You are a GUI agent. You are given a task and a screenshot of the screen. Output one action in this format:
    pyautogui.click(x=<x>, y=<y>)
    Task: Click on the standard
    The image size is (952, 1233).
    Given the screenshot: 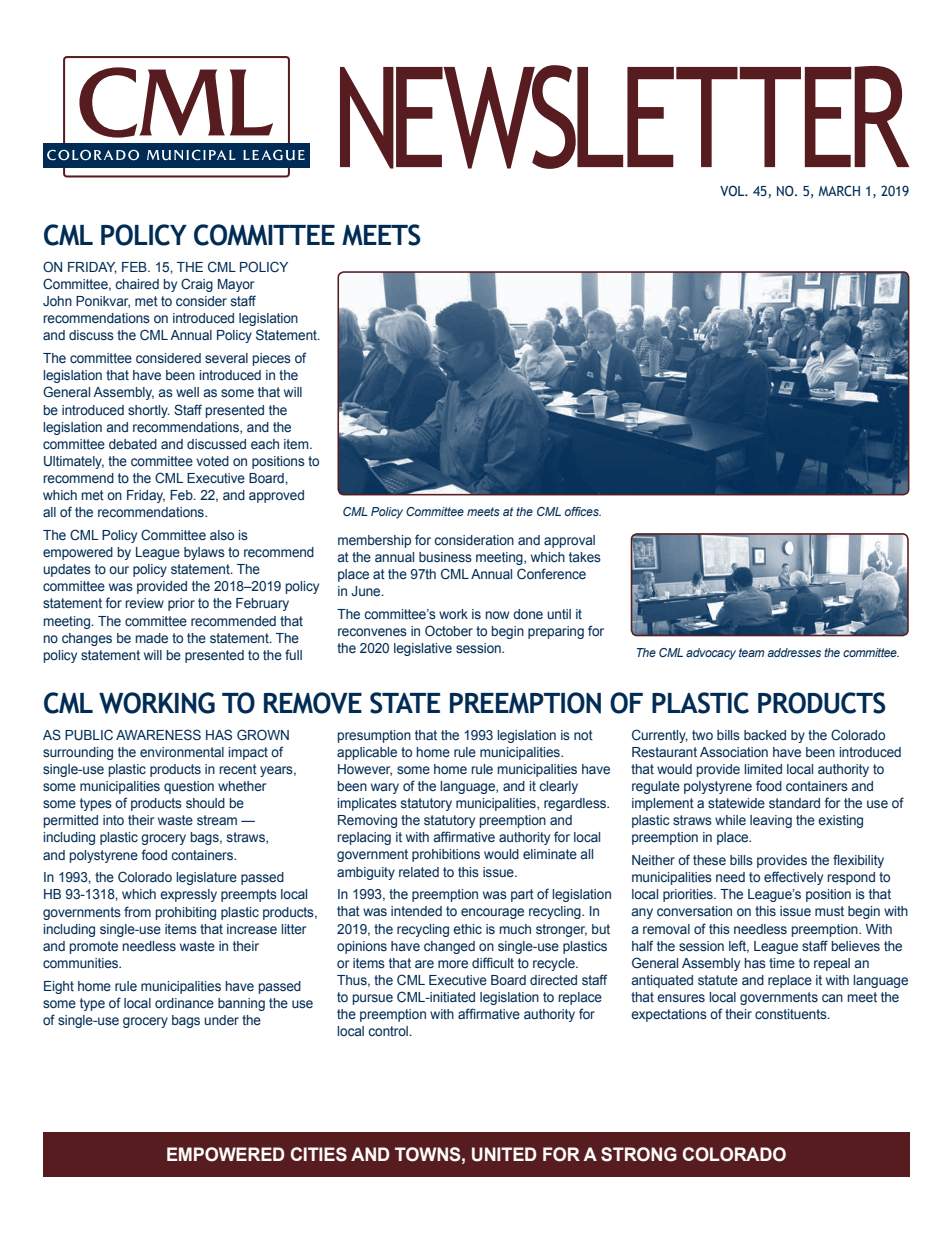 What is the action you would take?
    pyautogui.click(x=794, y=803)
